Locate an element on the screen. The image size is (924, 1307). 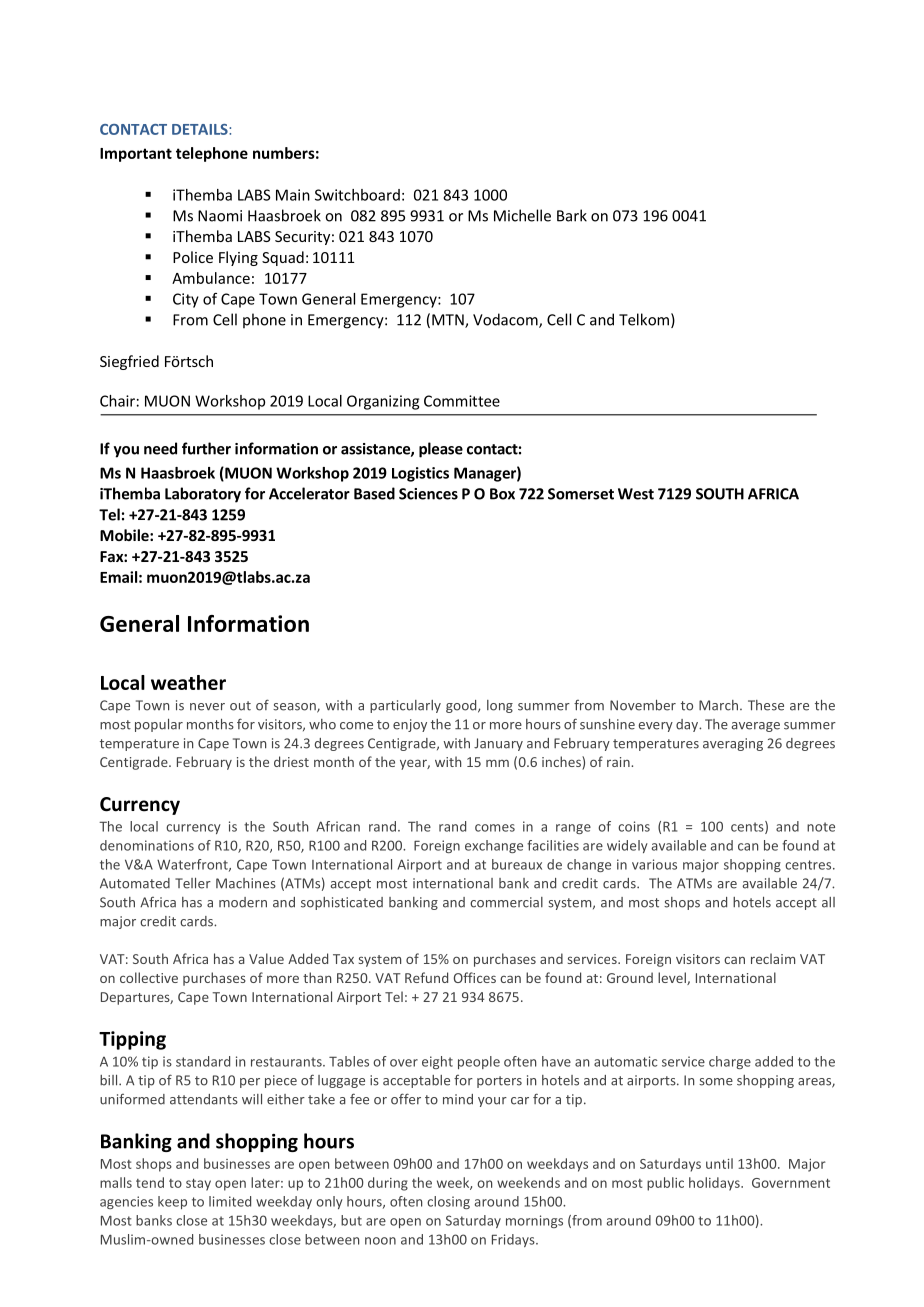
closing is located at coordinates (448, 1202).
